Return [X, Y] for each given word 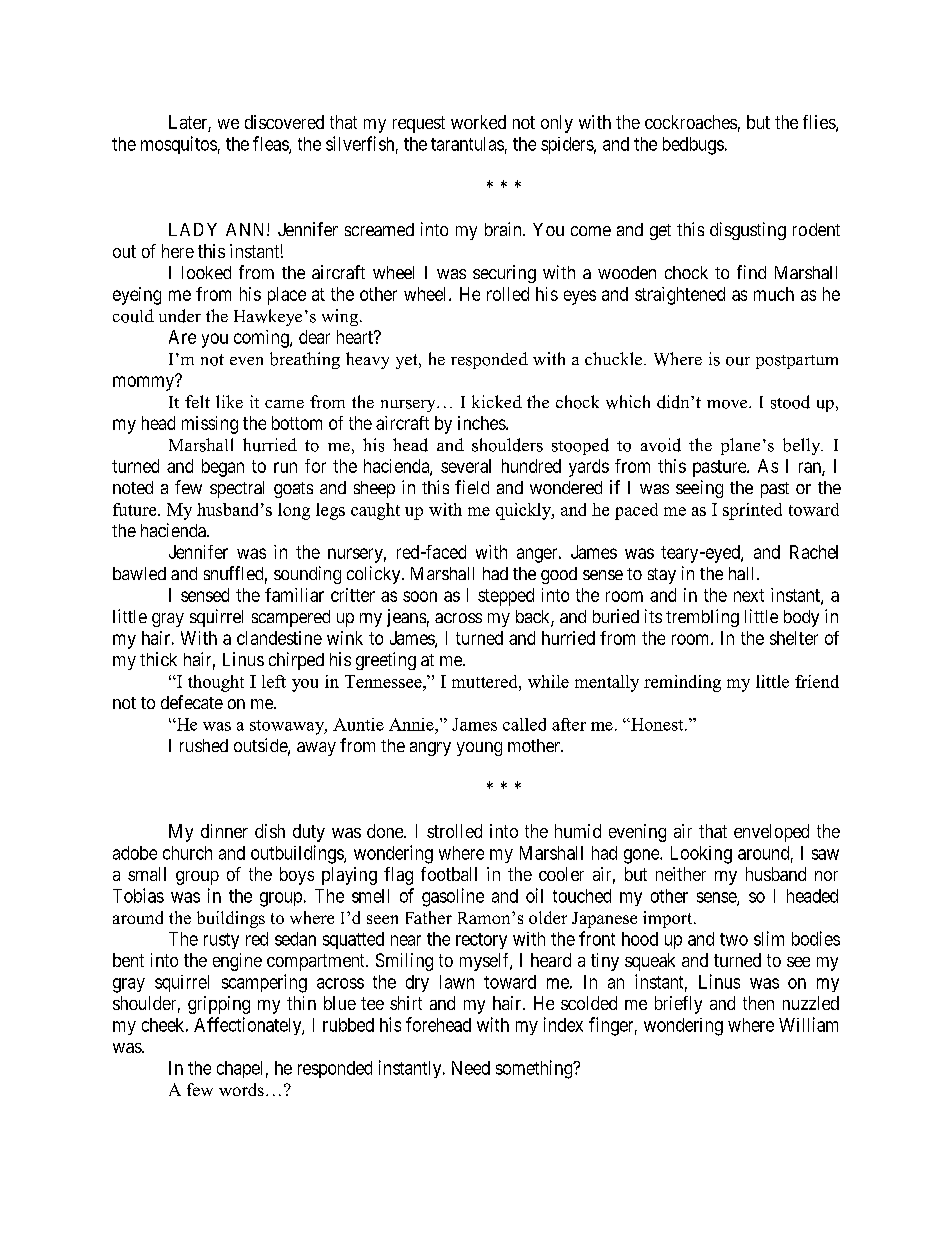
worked [478, 122]
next [749, 595]
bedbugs [693, 146]
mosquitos [179, 145]
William [808, 1024]
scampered [291, 618]
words [241, 1089]
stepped [506, 597]
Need [471, 1068]
